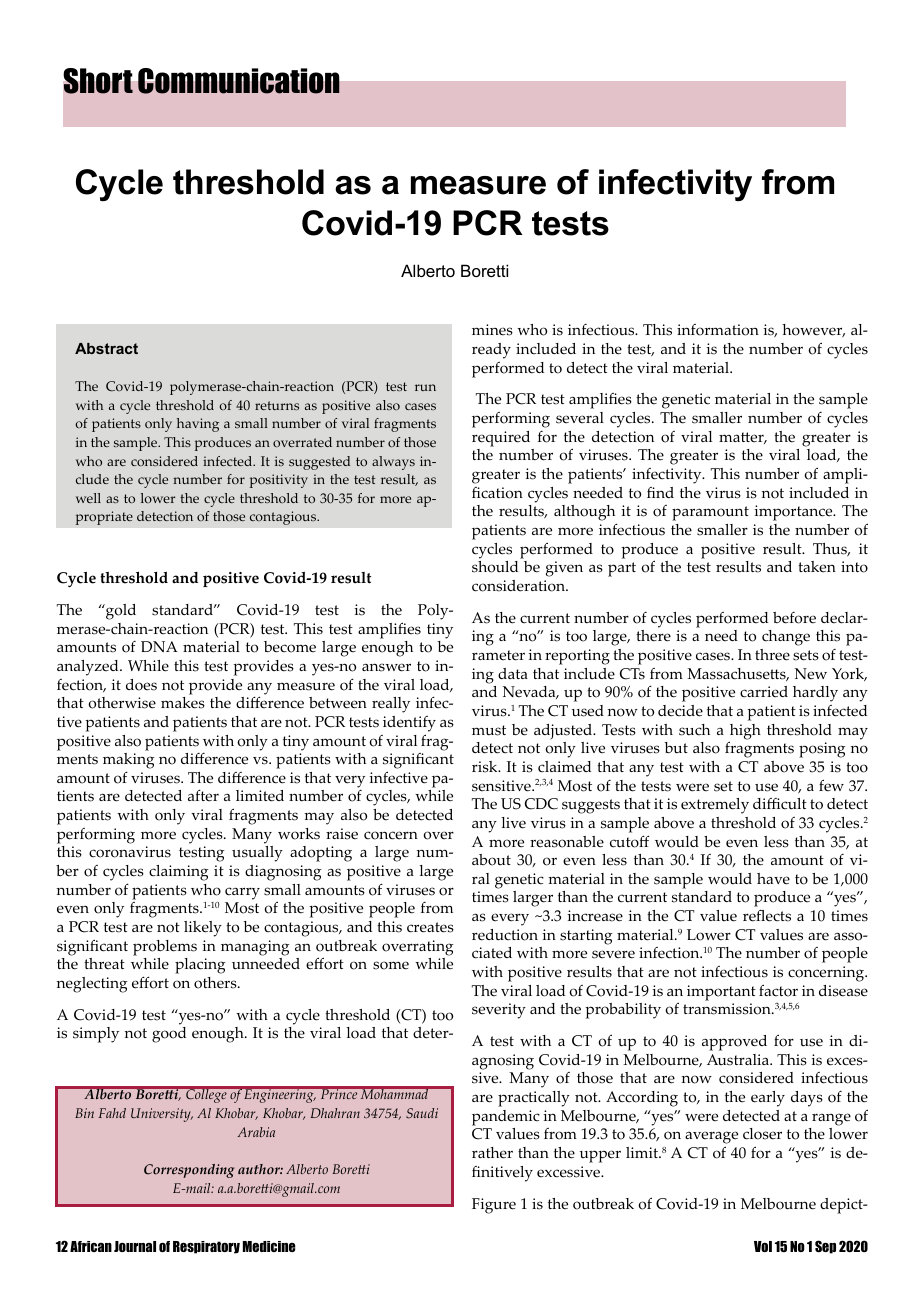  What do you see at coordinates (494, 1206) in the page?
I see `Figure` at bounding box center [494, 1206].
